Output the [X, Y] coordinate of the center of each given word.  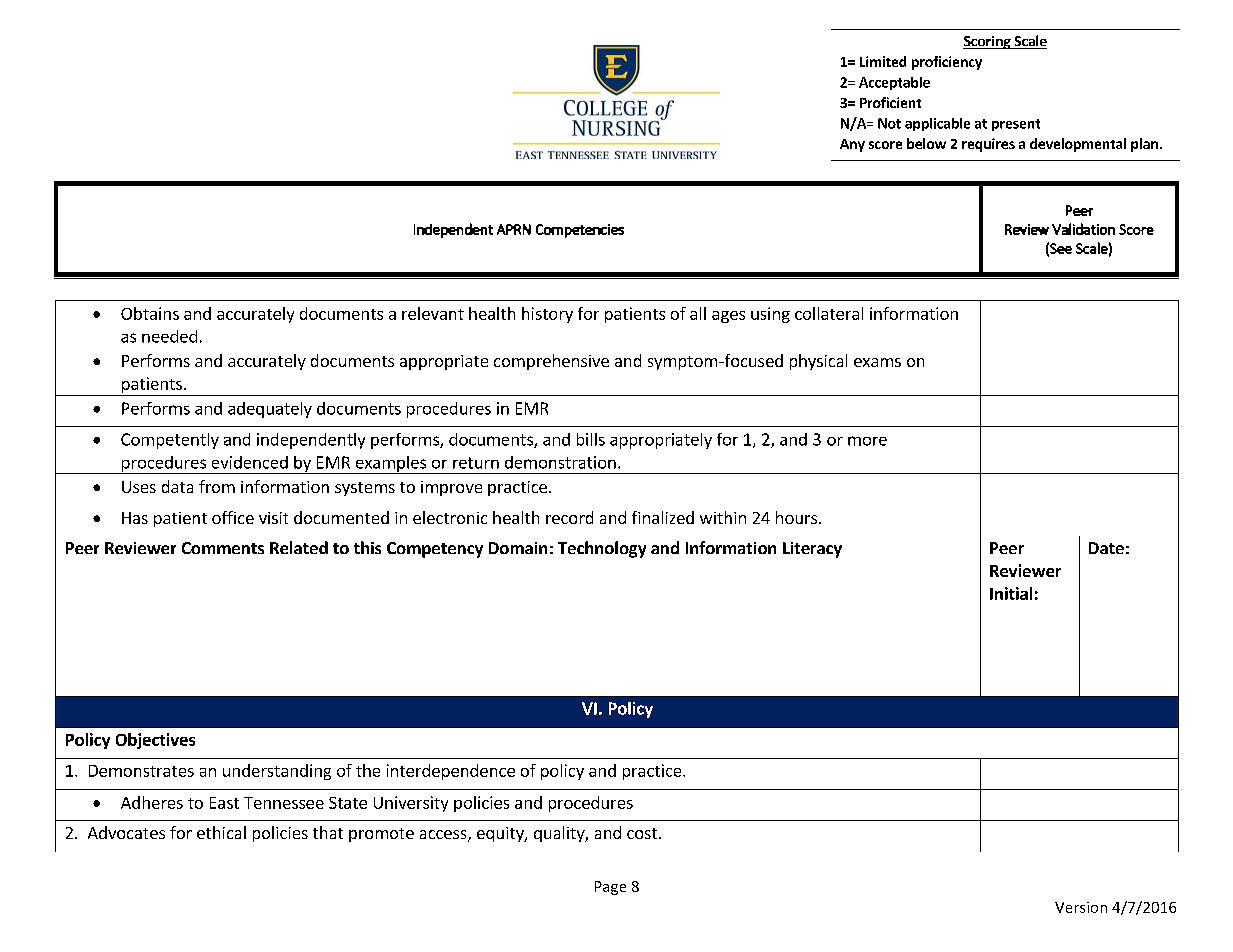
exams [877, 362]
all [698, 313]
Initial [1011, 593]
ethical [221, 832]
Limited [883, 61]
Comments [223, 548]
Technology [602, 549]
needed [169, 336]
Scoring [988, 42]
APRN [514, 229]
